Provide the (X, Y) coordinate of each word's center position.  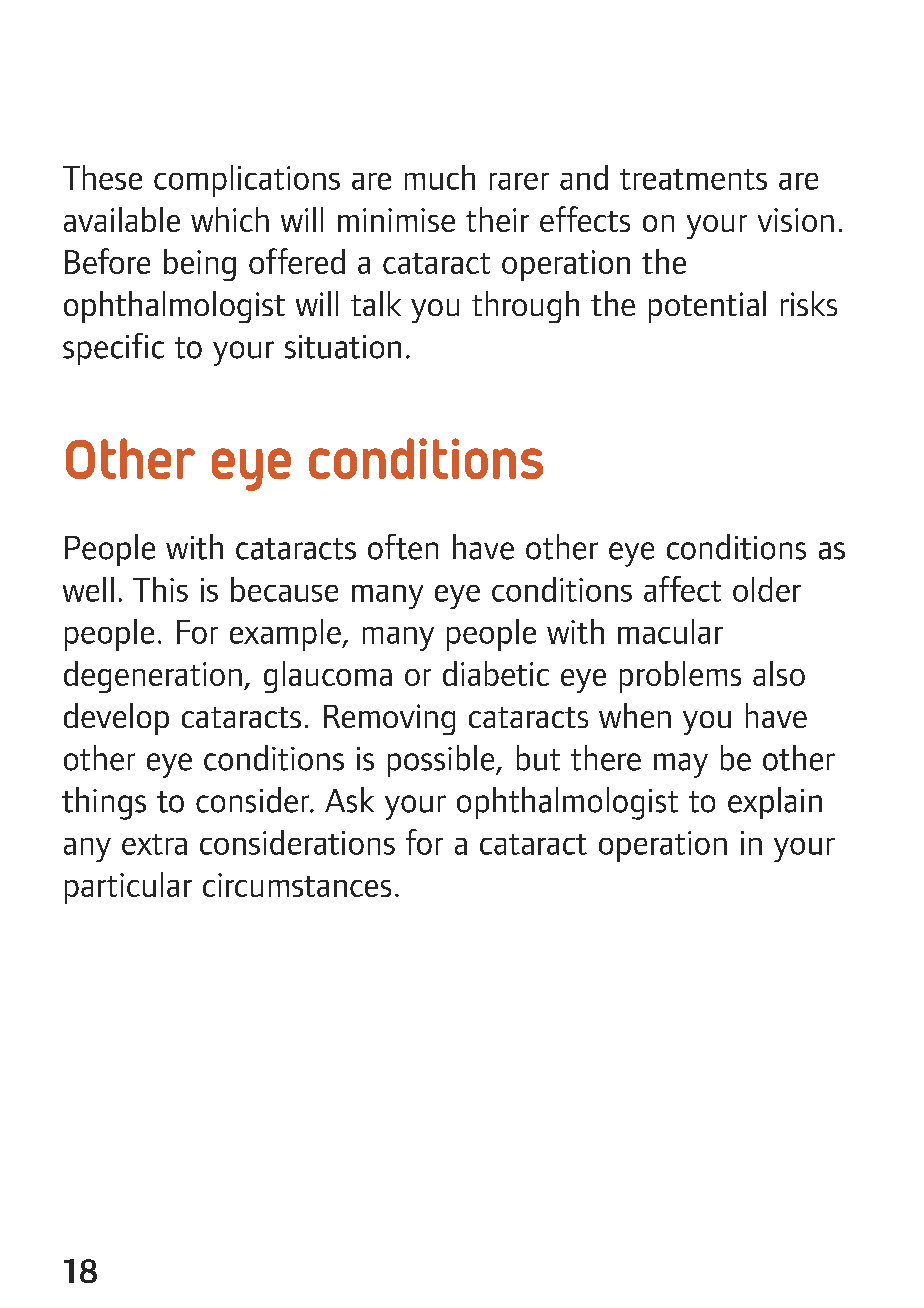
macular (670, 631)
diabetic (496, 673)
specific (113, 349)
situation (343, 347)
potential (707, 307)
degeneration (153, 677)
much (440, 177)
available (122, 219)
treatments (693, 179)
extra (154, 844)
